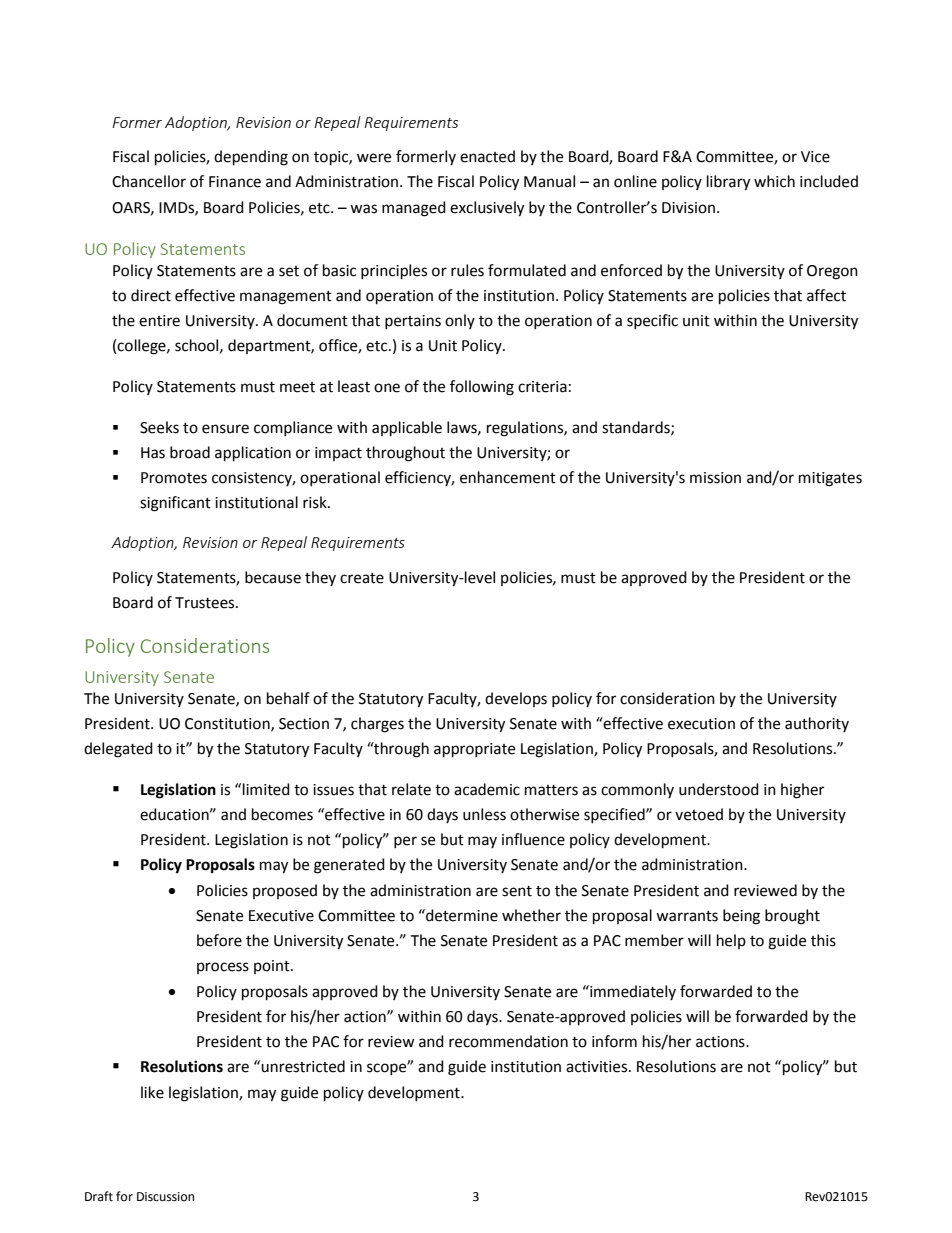 This image has height=1233, width=952. What do you see at coordinates (728, 183) in the image?
I see `library` at bounding box center [728, 183].
